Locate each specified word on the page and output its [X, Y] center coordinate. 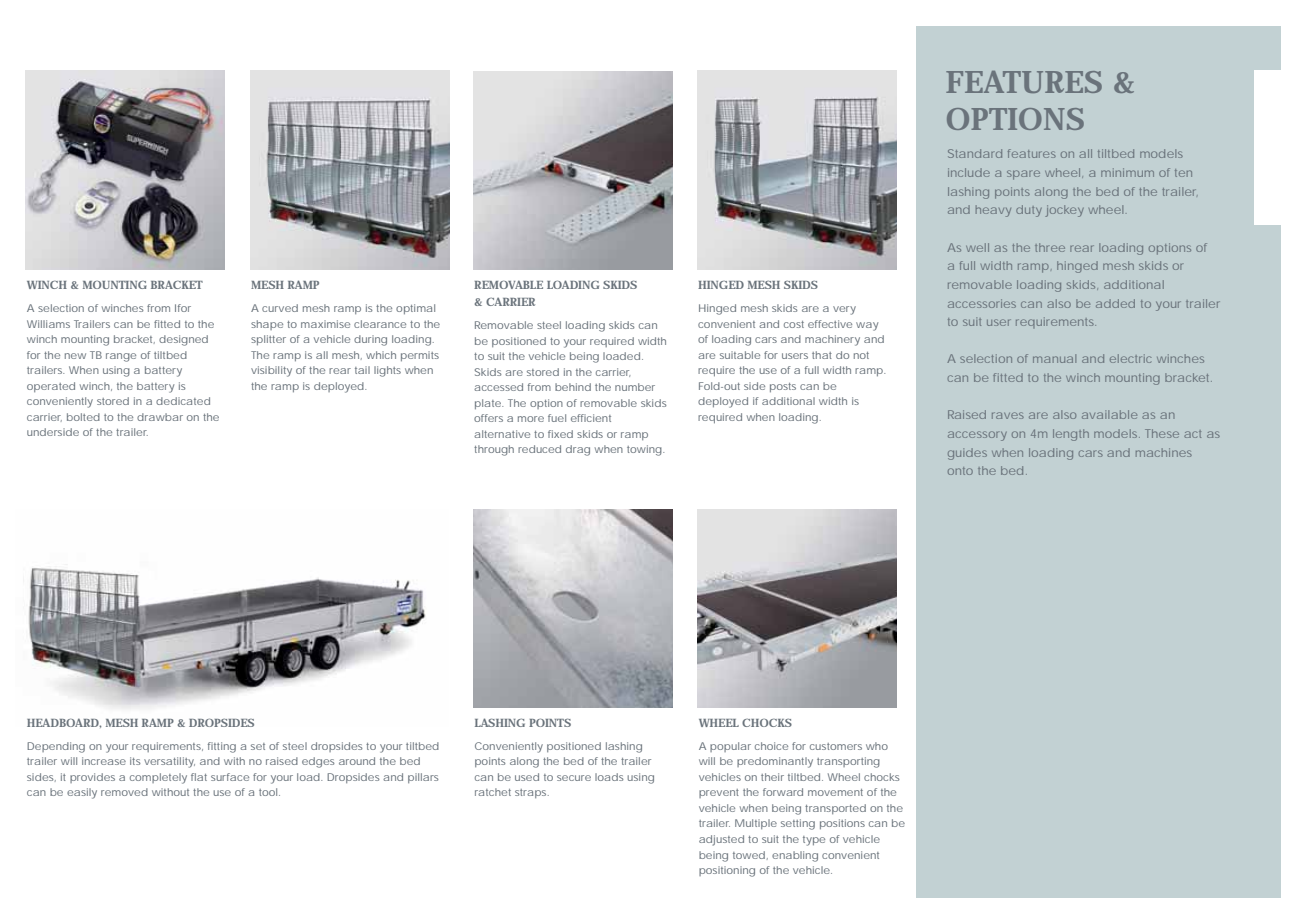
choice [771, 746]
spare [1023, 175]
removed [124, 792]
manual [1054, 358]
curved [280, 308]
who [877, 746]
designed [183, 340]
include [969, 172]
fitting [222, 747]
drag [578, 450]
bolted [83, 417]
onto [960, 471]
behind [573, 387]
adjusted [721, 840]
